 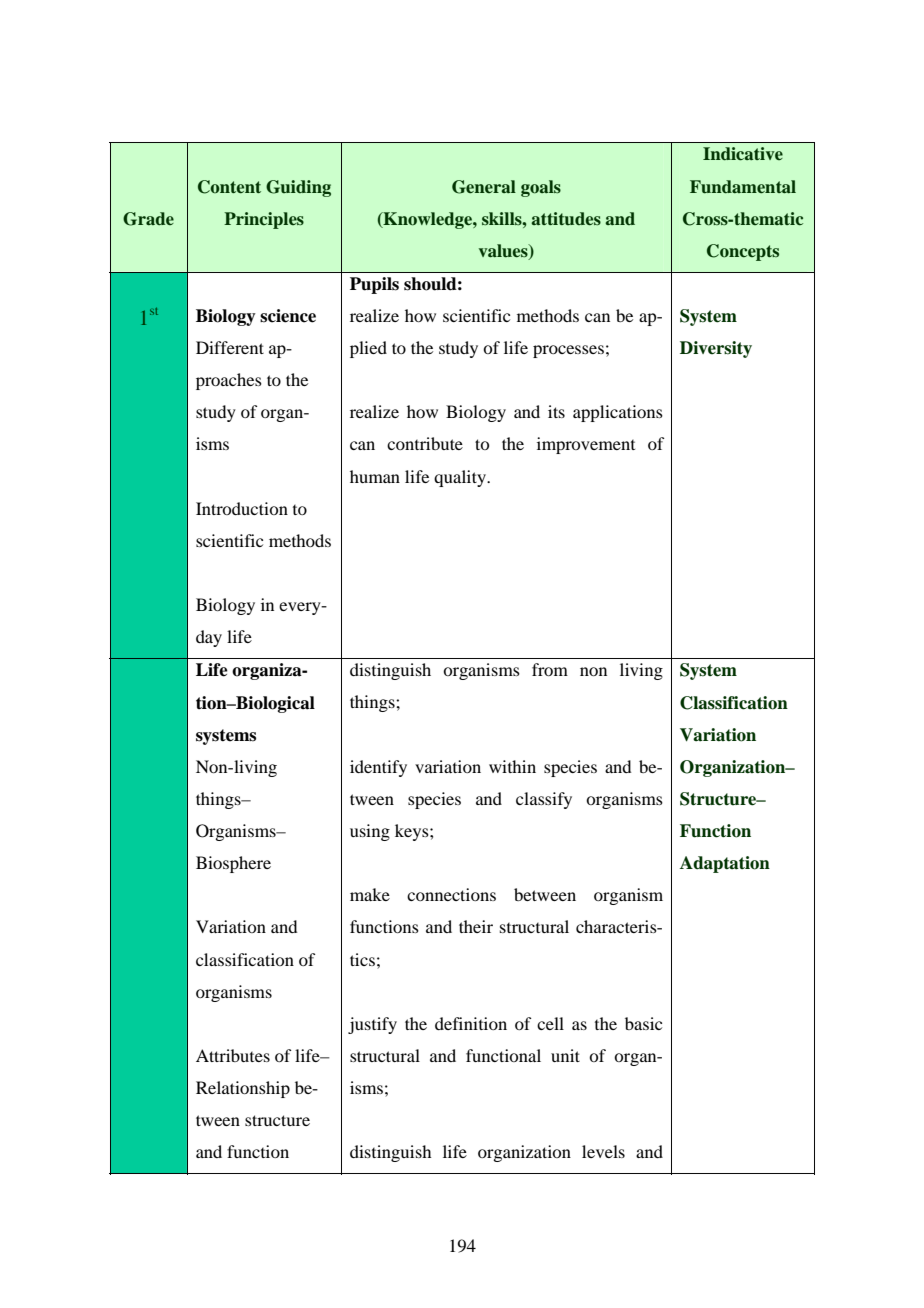 What do you see at coordinates (461, 478) in the screenshot?
I see `quality` at bounding box center [461, 478].
